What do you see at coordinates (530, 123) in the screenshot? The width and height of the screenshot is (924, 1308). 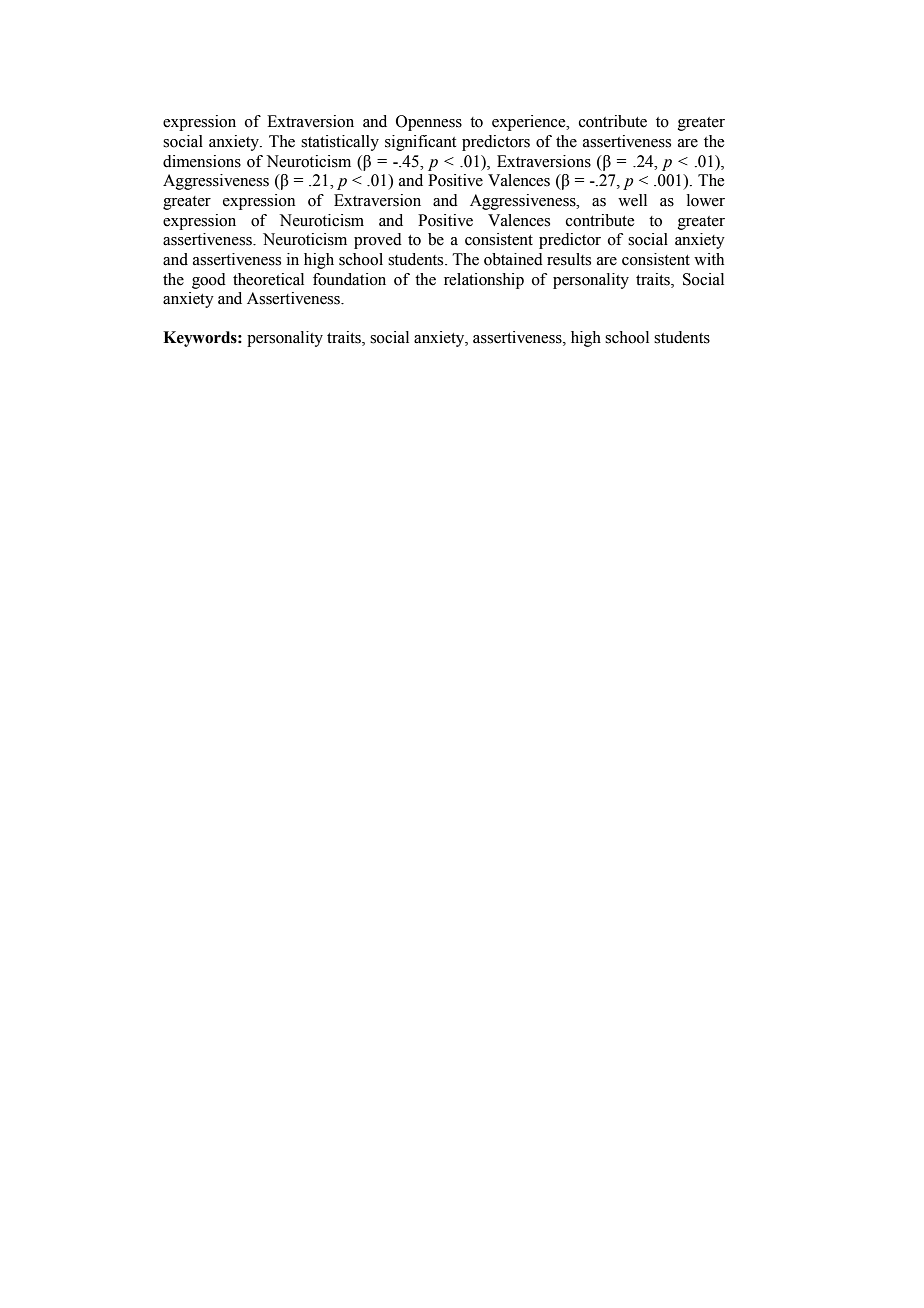 I see `experience` at bounding box center [530, 123].
